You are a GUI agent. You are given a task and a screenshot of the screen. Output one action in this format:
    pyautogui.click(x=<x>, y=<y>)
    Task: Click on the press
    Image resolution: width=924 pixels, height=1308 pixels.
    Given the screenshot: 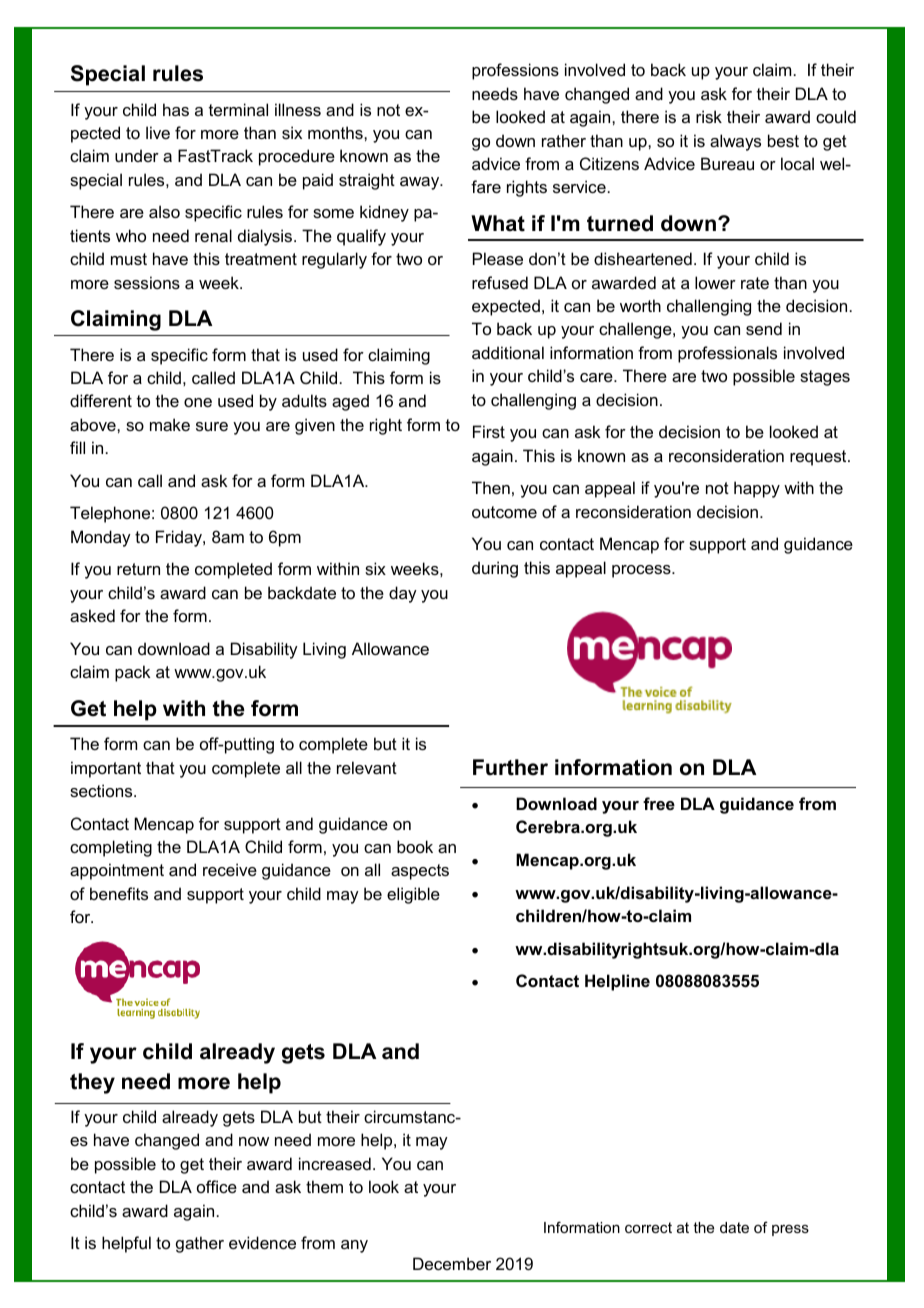 What is the action you would take?
    pyautogui.click(x=790, y=1230)
